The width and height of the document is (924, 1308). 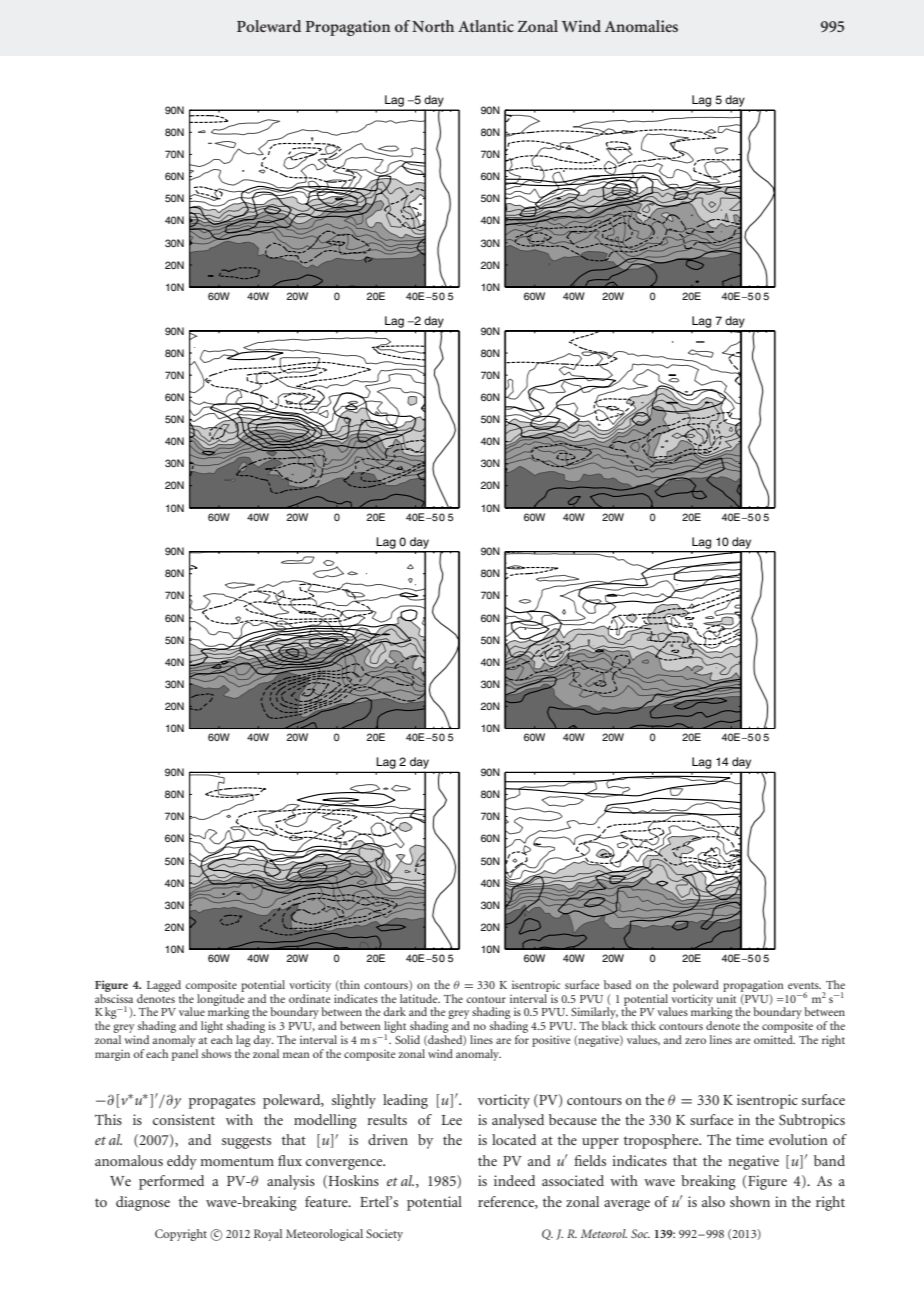 What do you see at coordinates (750, 1201) in the document?
I see `shown` at bounding box center [750, 1201].
